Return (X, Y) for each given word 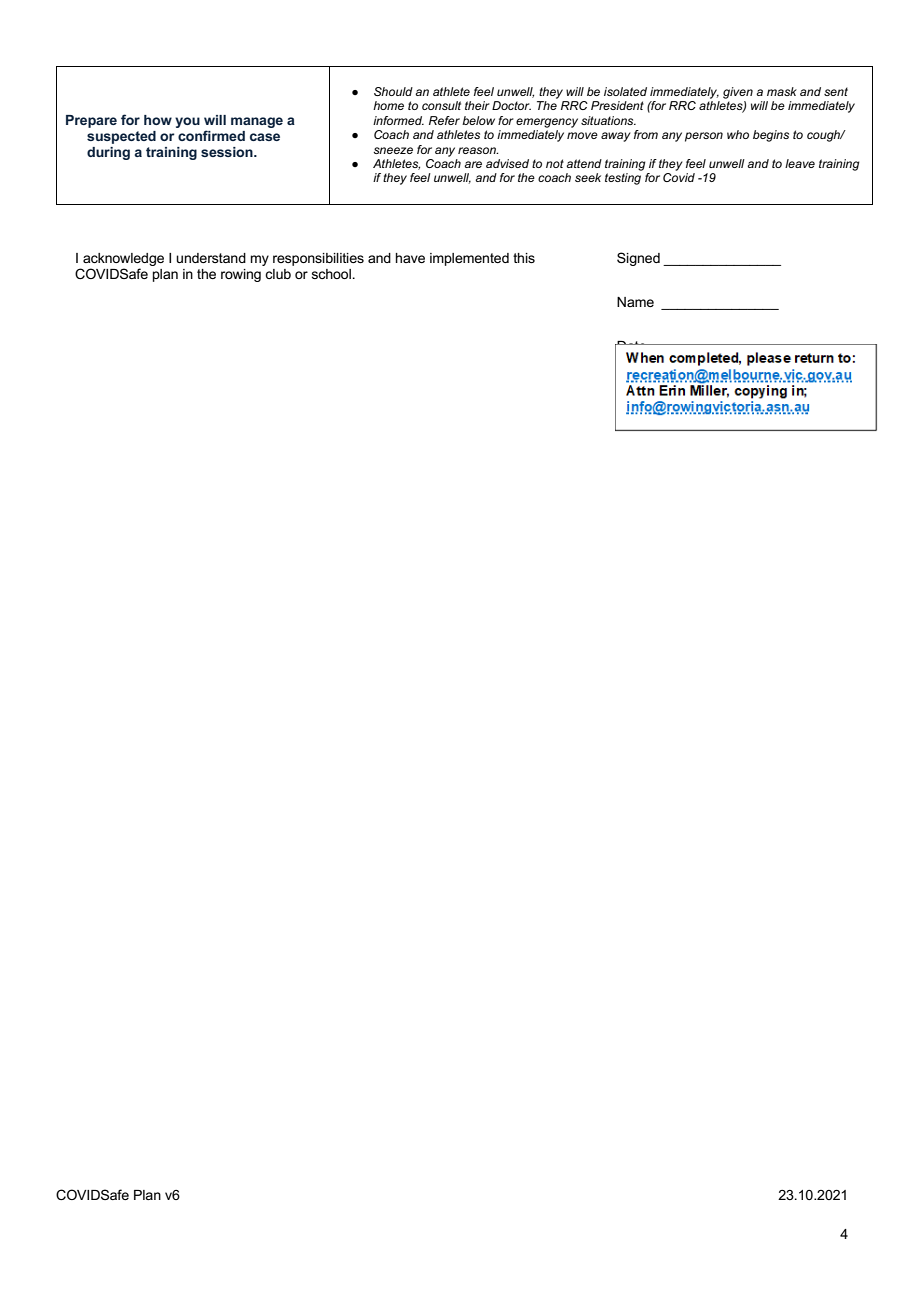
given (738, 93)
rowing (241, 275)
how (158, 120)
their (477, 105)
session (228, 152)
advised (507, 163)
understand (211, 258)
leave (800, 163)
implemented (469, 259)
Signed (638, 259)
